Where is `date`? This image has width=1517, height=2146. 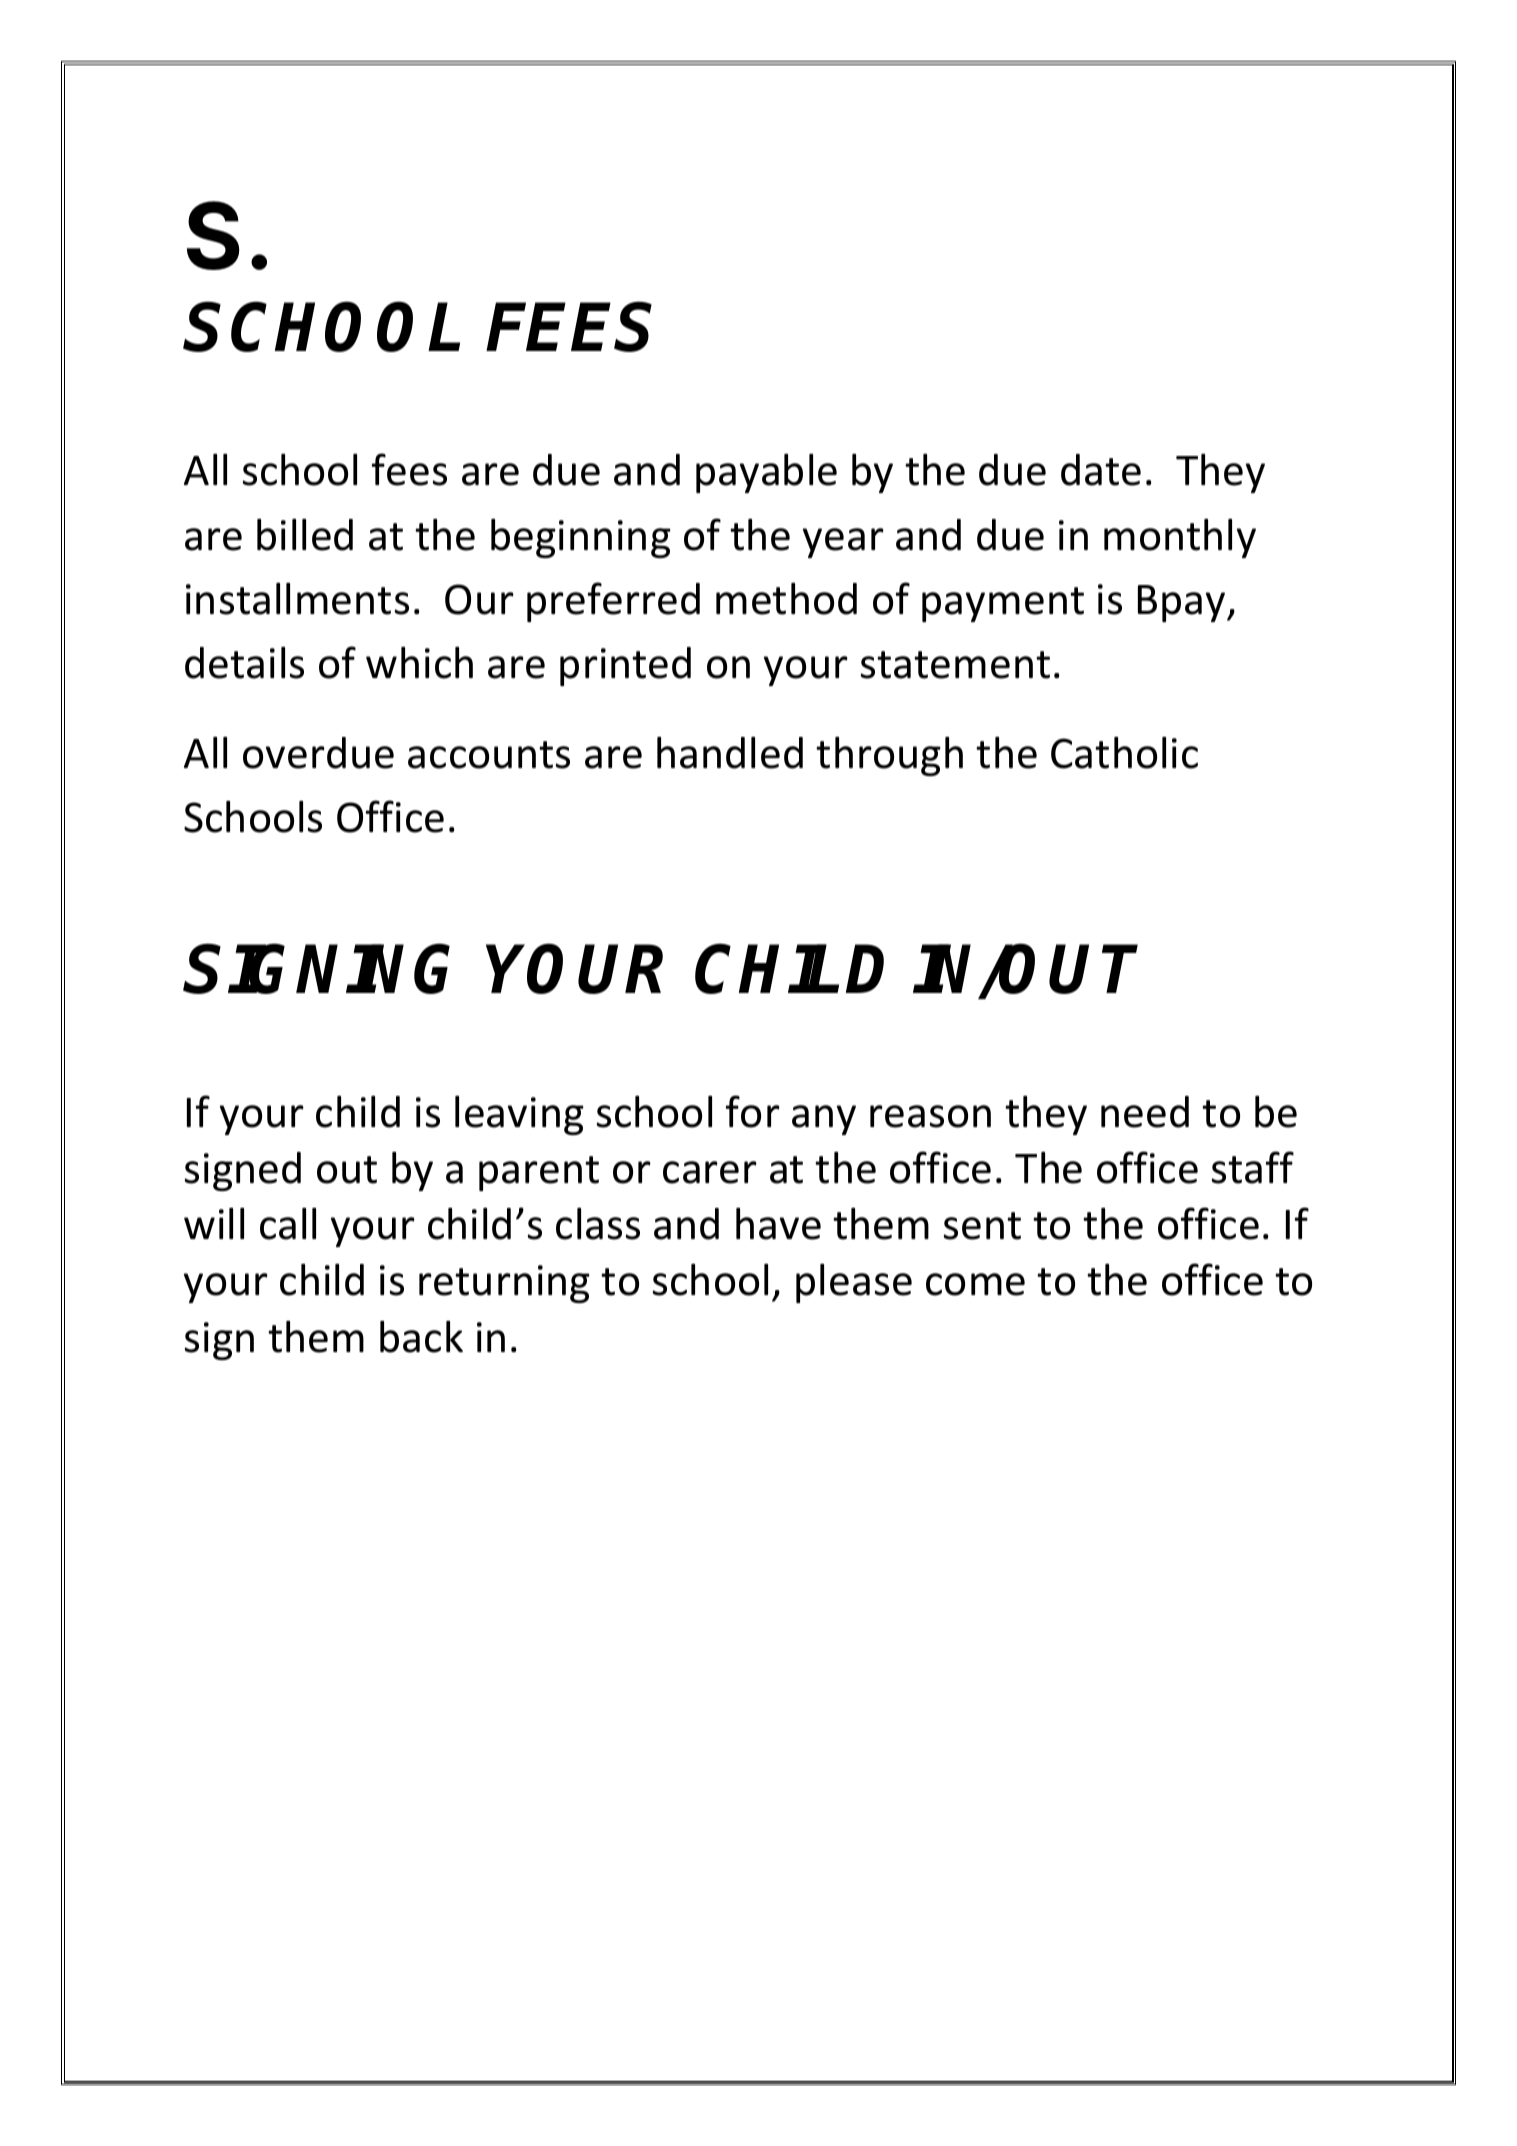
date is located at coordinates (1101, 470).
